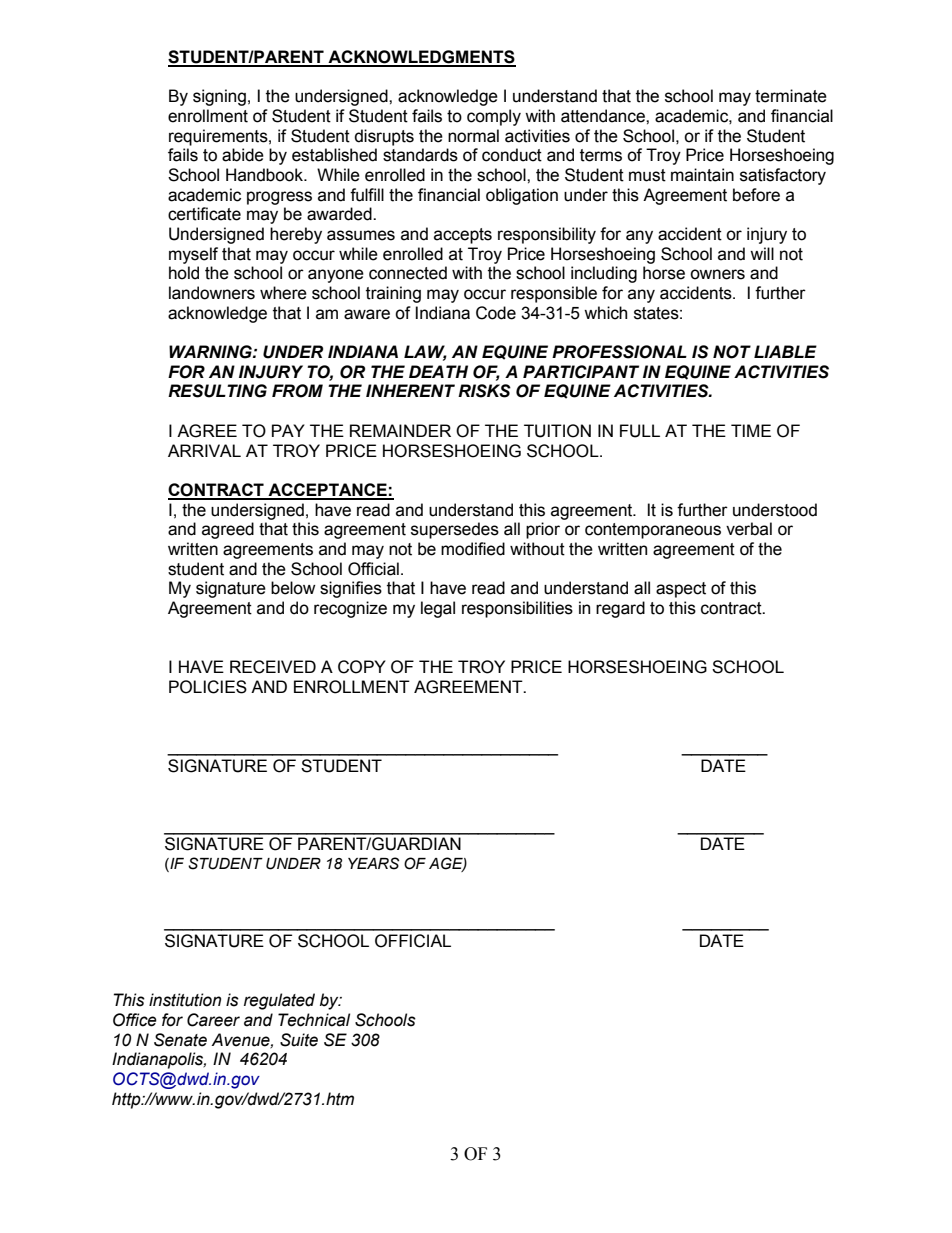 The image size is (952, 1233). Describe the element at coordinates (293, 588) in the image. I see `below` at that location.
